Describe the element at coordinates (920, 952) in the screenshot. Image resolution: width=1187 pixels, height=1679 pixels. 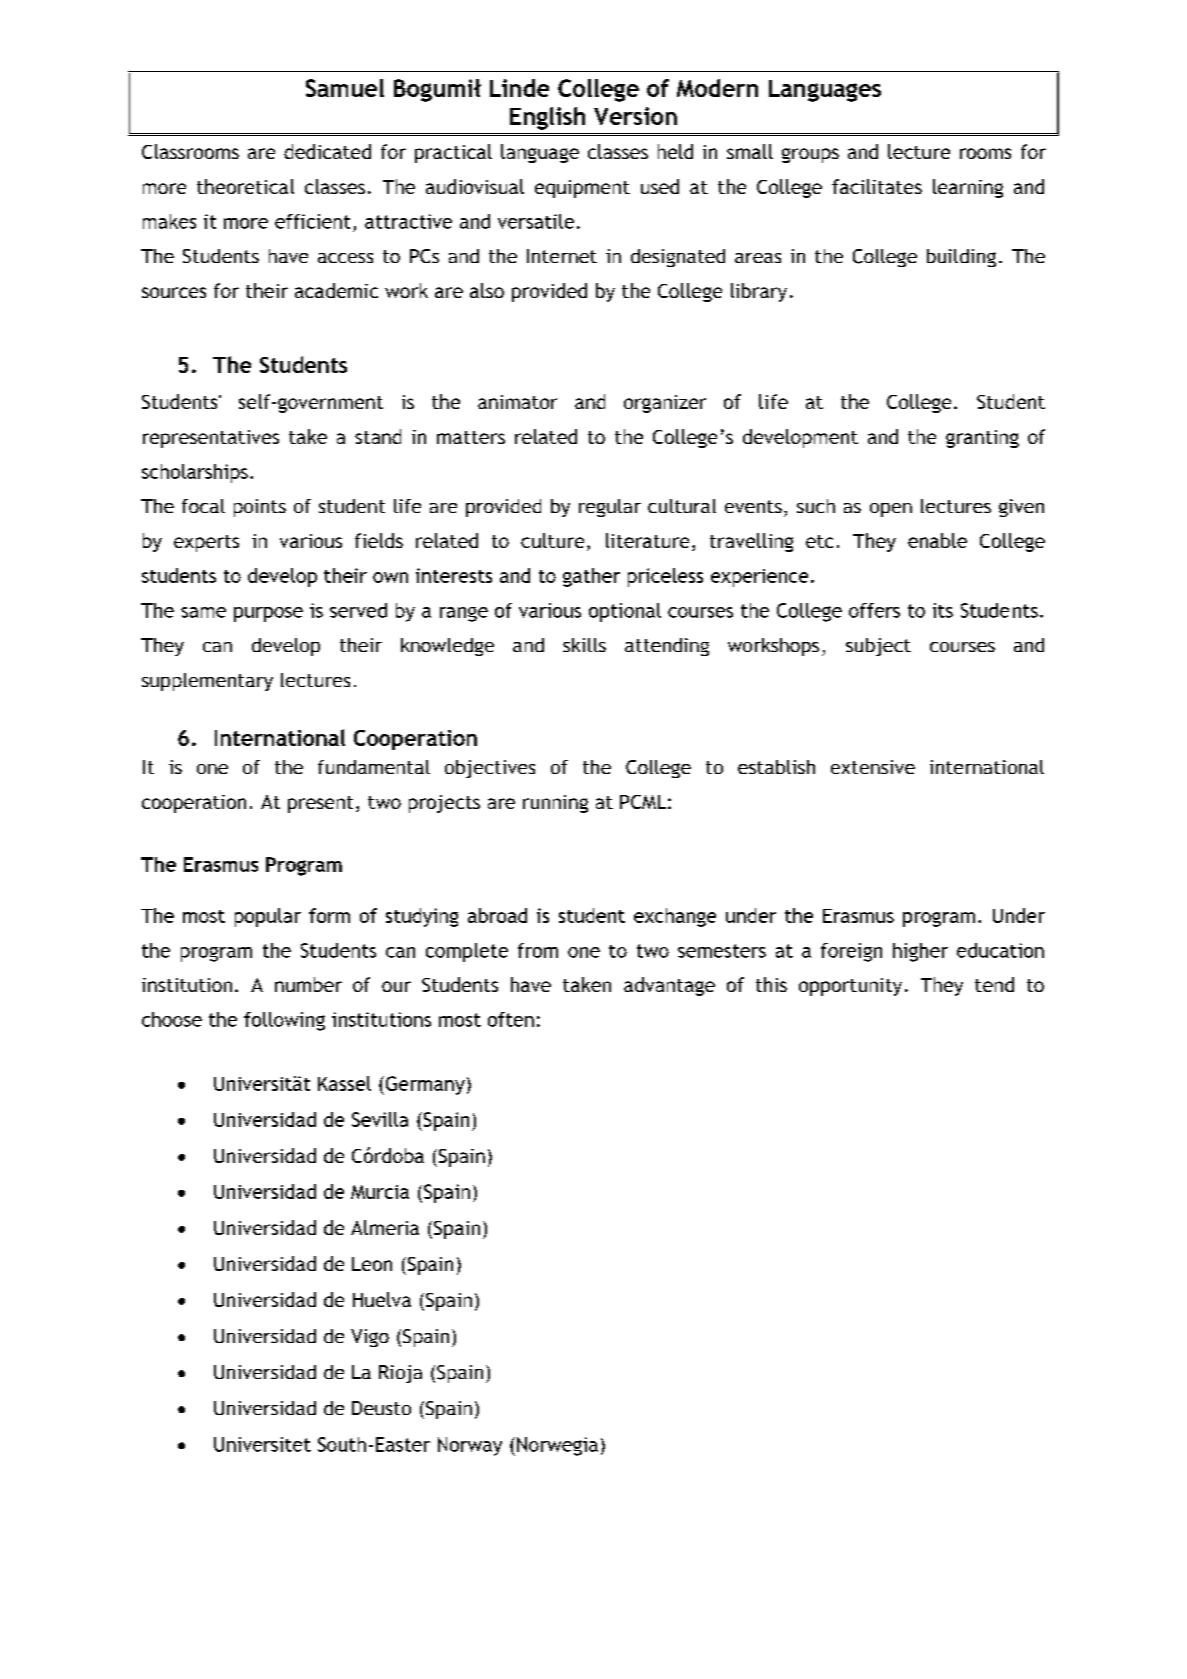
I see `higher` at that location.
